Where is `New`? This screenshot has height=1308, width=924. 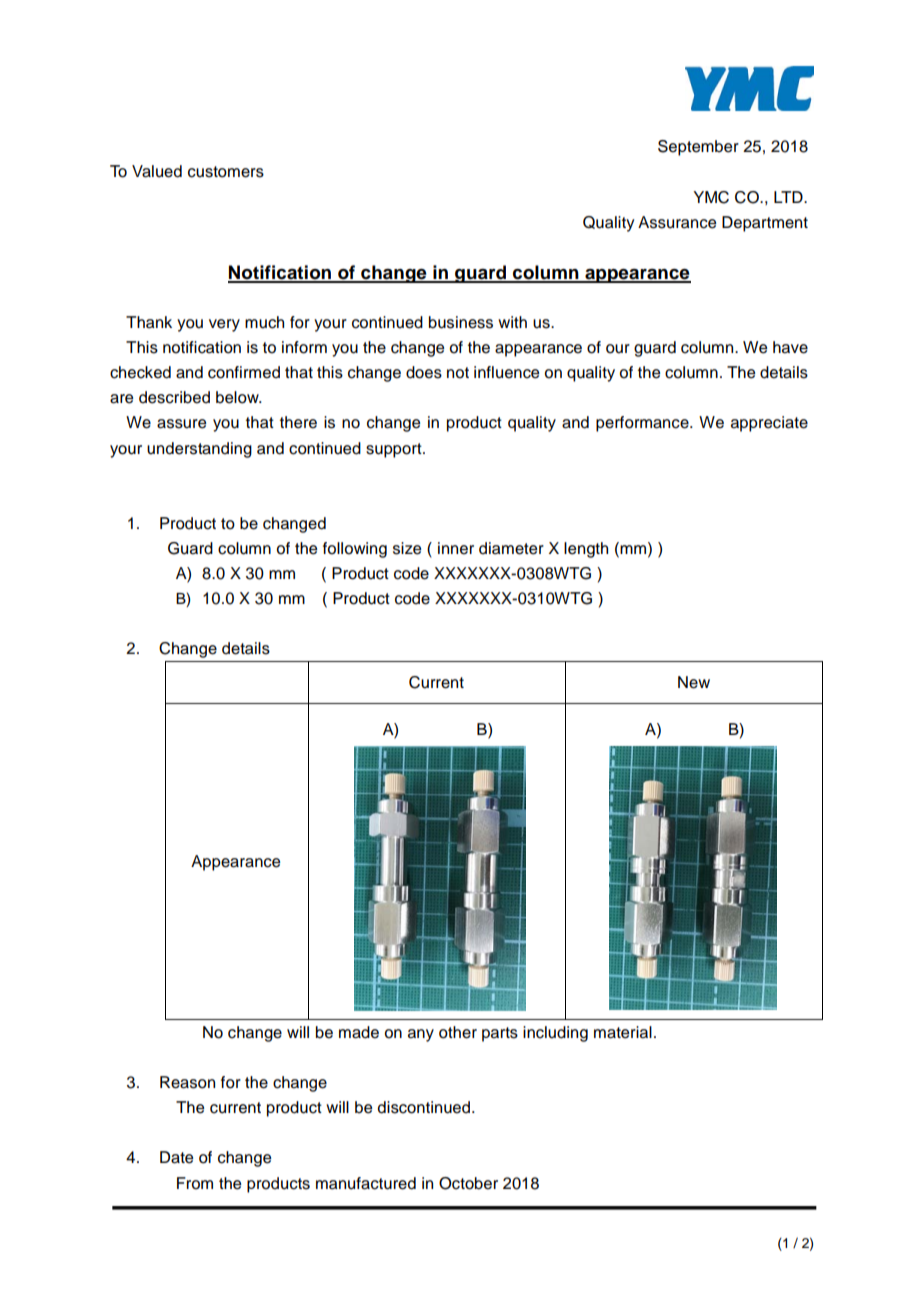 New is located at coordinates (694, 682).
